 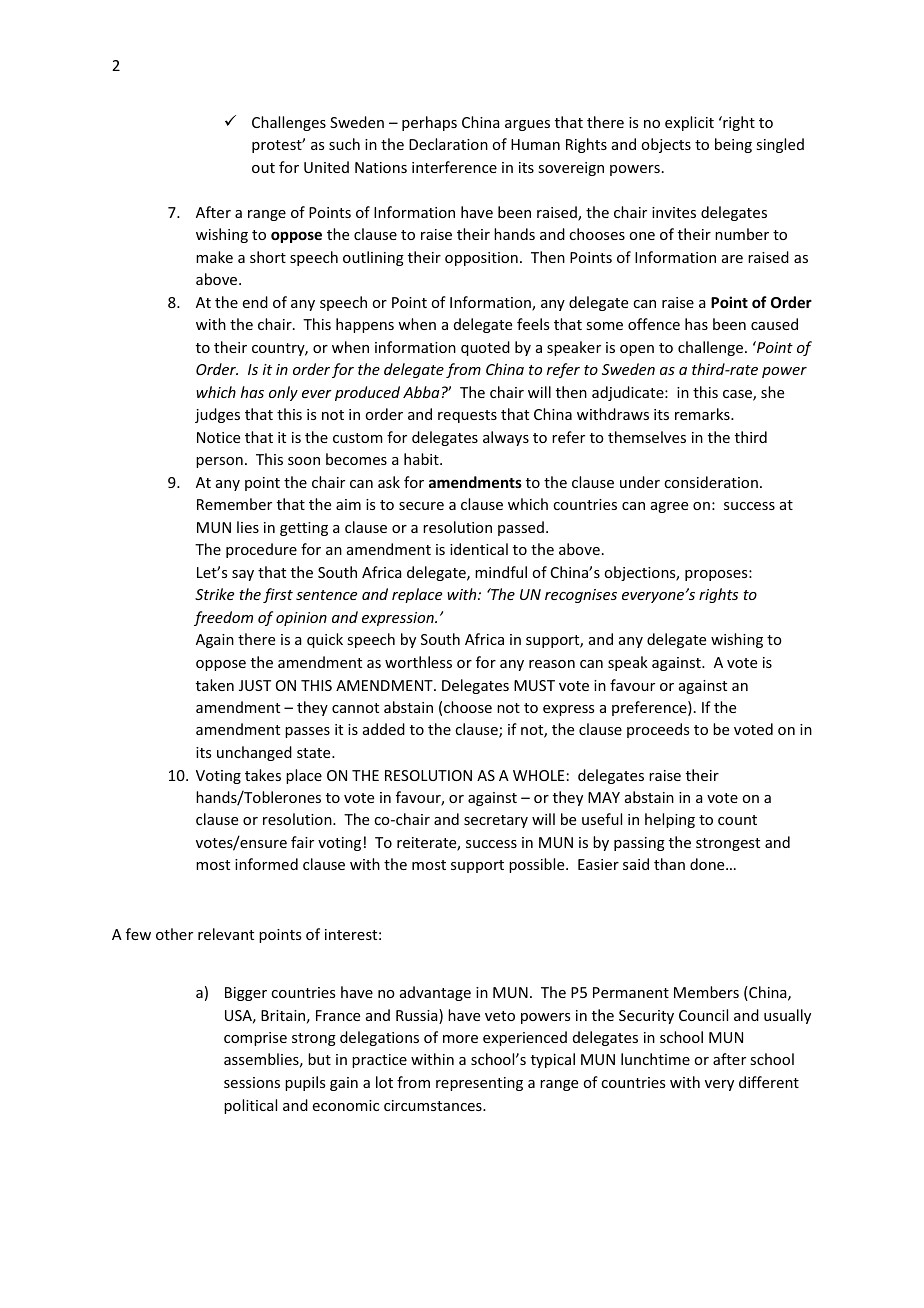 I want to click on being, so click(x=733, y=145).
